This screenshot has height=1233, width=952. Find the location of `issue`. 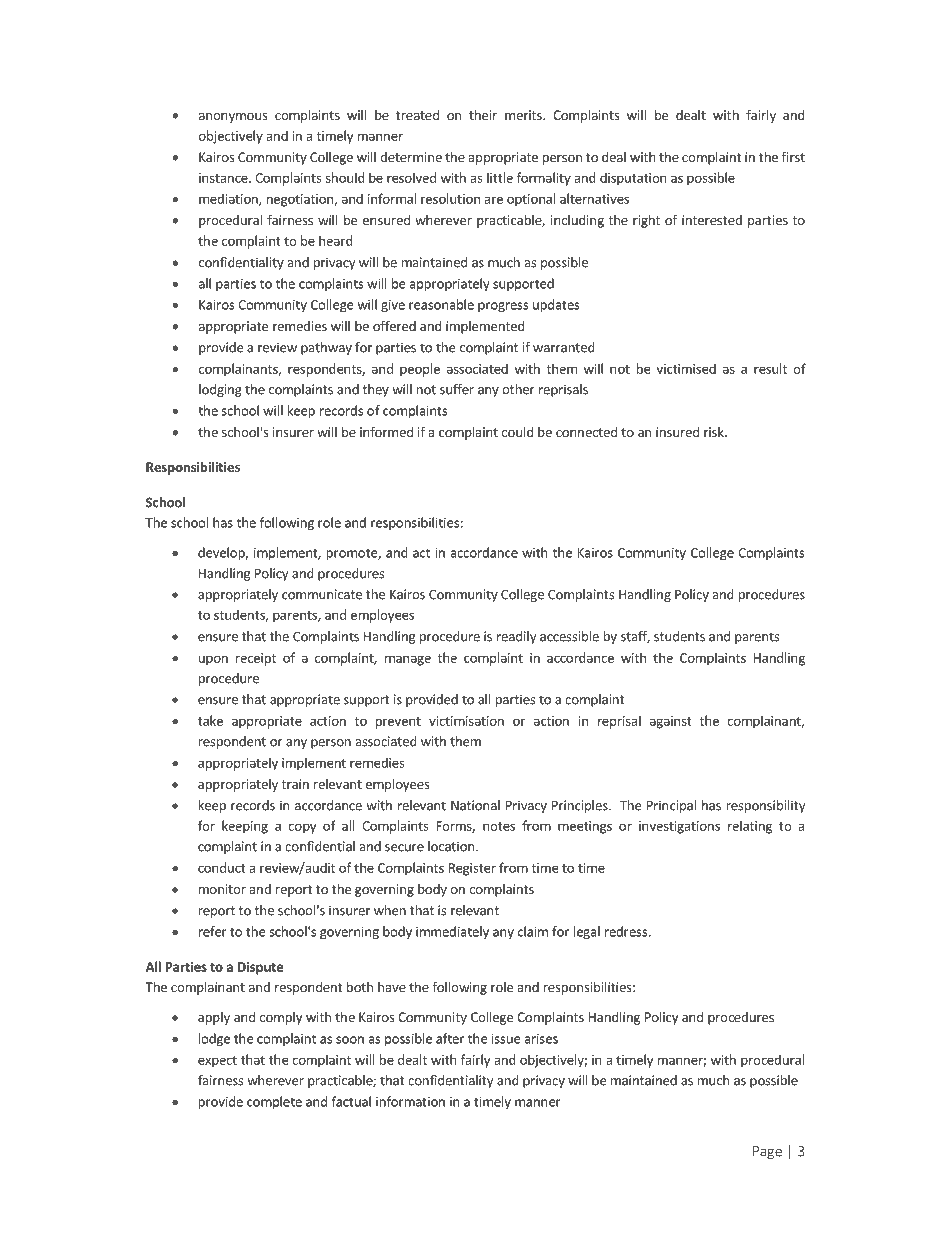

issue is located at coordinates (506, 1039).
